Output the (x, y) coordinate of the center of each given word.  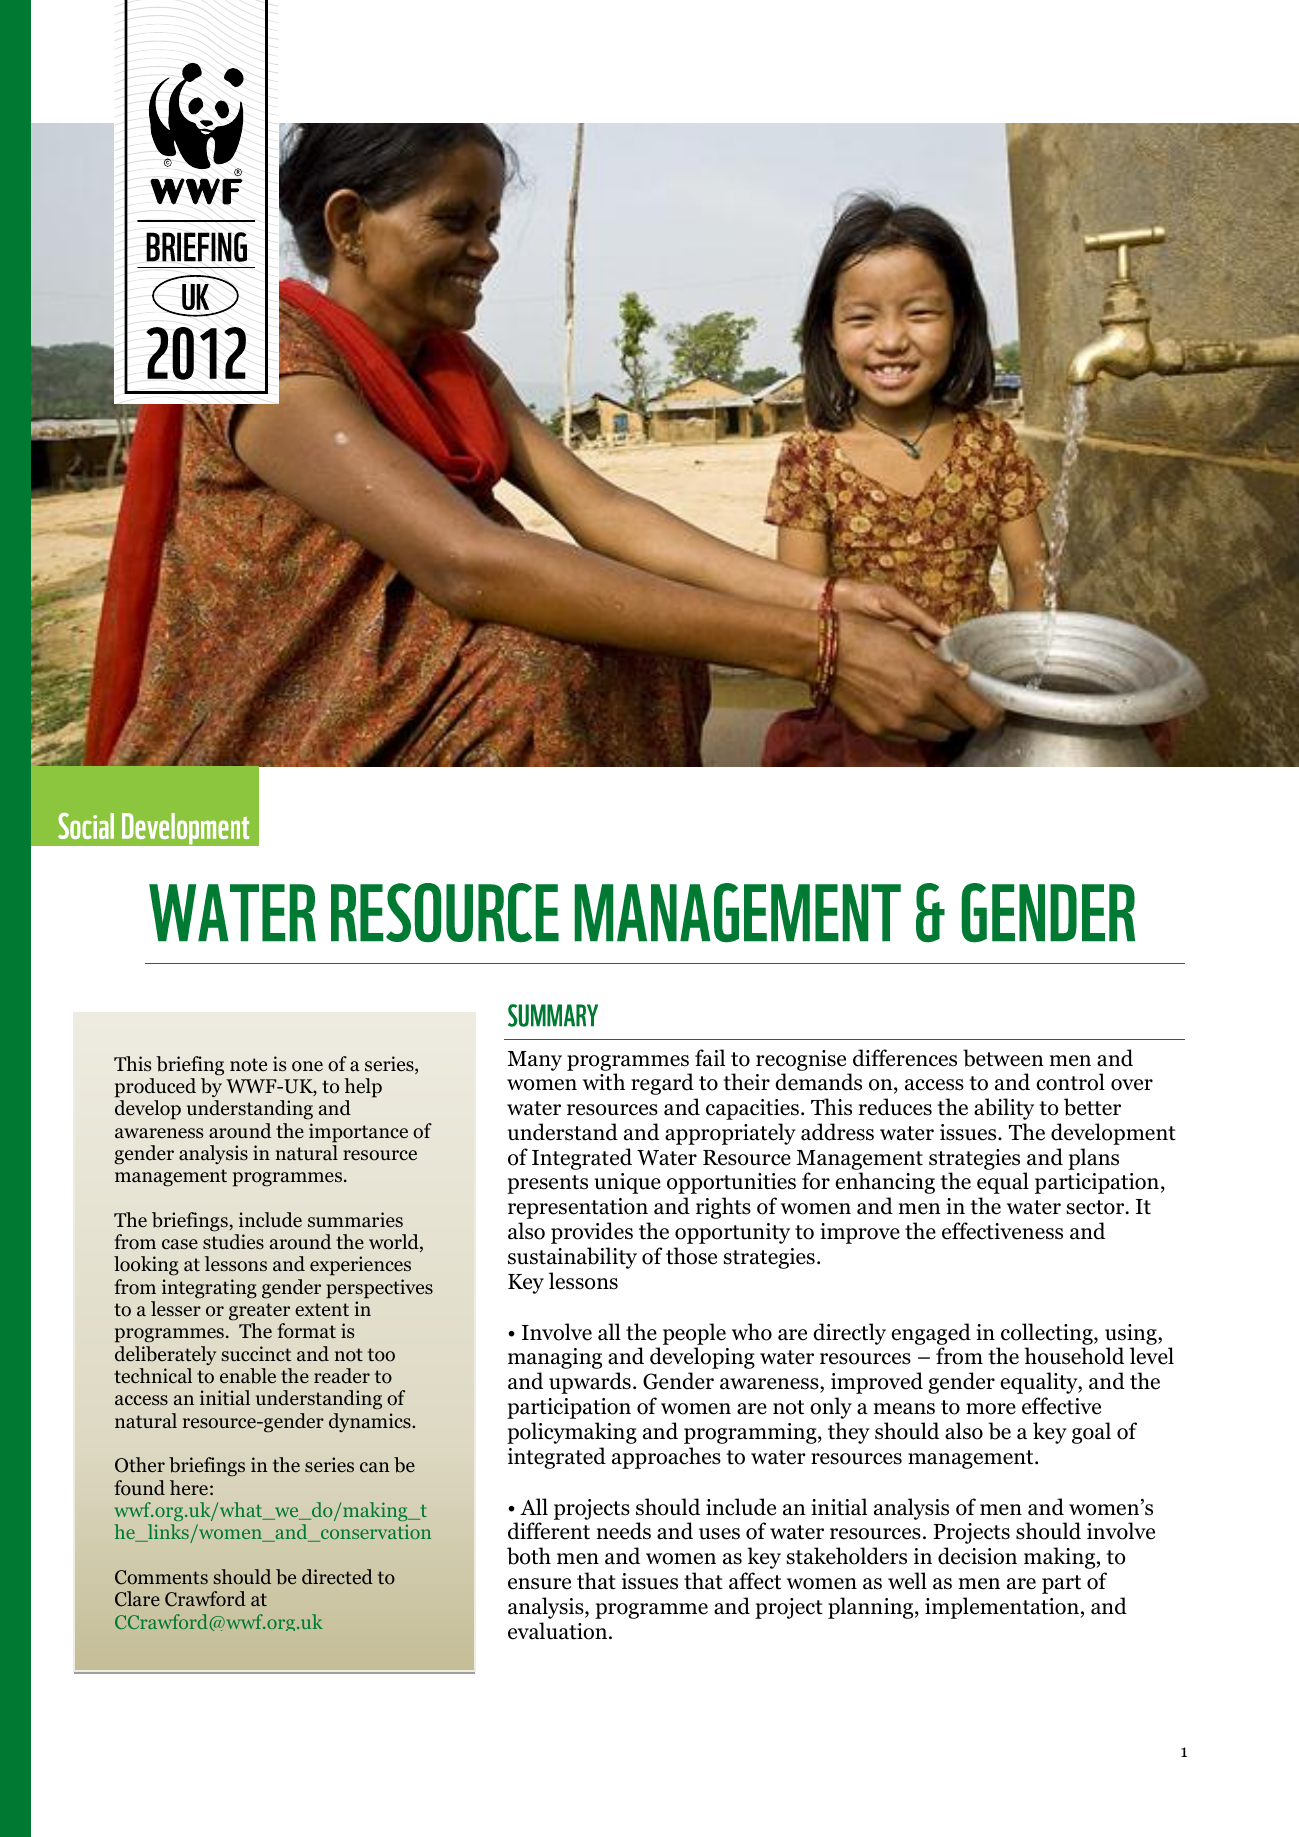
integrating (209, 1289)
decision (977, 1556)
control (1070, 1082)
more (991, 1409)
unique (627, 1183)
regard (662, 1084)
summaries (355, 1220)
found (139, 1488)
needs (624, 1531)
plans (1093, 1159)
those (691, 1256)
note (248, 1065)
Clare (137, 1599)
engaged (931, 1334)
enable (248, 1376)
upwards (590, 1383)
